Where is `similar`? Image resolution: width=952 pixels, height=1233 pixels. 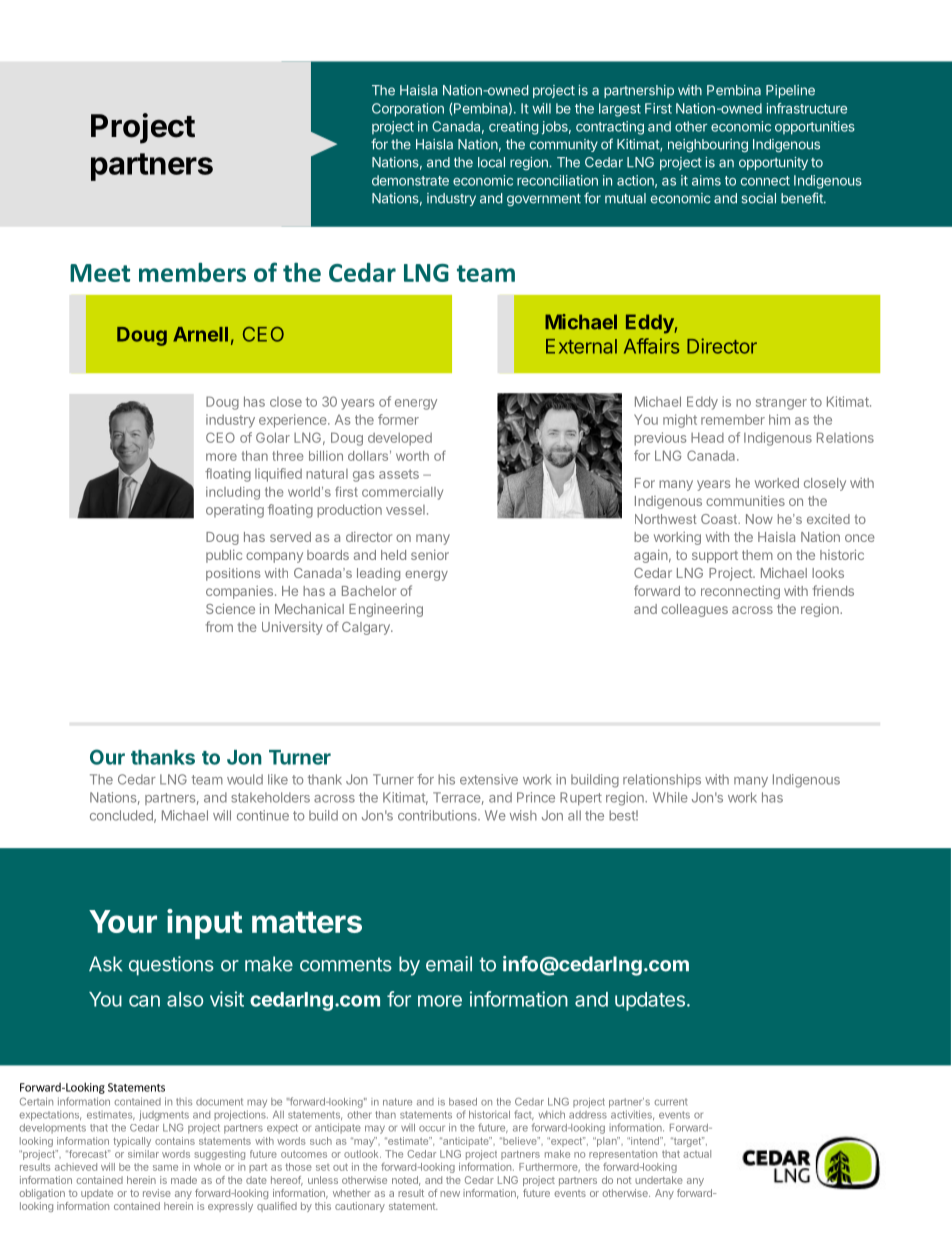 similar is located at coordinates (143, 1154).
